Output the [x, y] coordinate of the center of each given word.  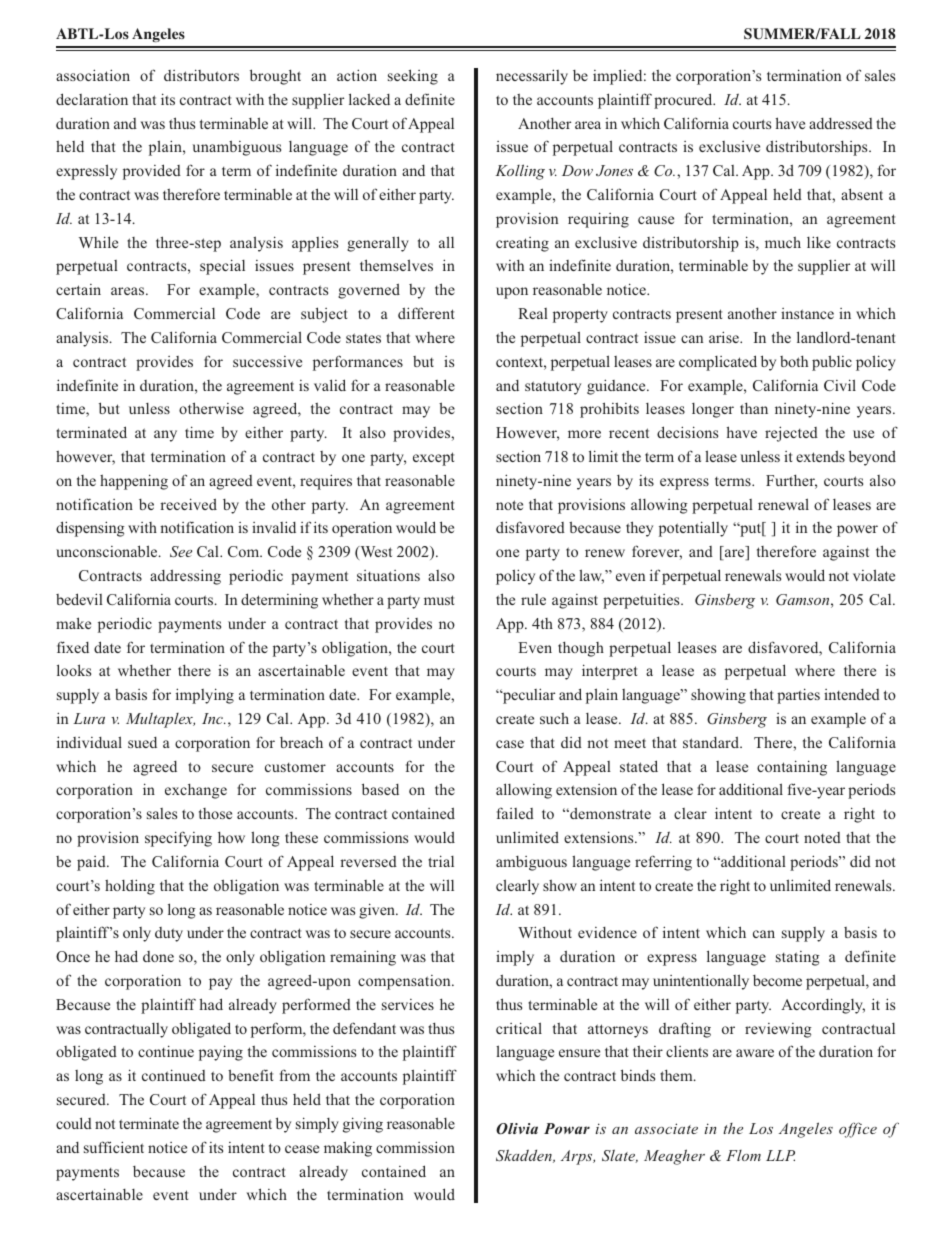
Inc [213, 718]
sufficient [114, 1147]
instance [807, 313]
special [222, 267]
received [188, 504]
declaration [92, 99]
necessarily [532, 77]
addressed [841, 123]
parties [798, 696]
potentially [693, 529]
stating [798, 958]
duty [169, 934]
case [510, 744]
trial [441, 861]
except [433, 459]
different [426, 313]
